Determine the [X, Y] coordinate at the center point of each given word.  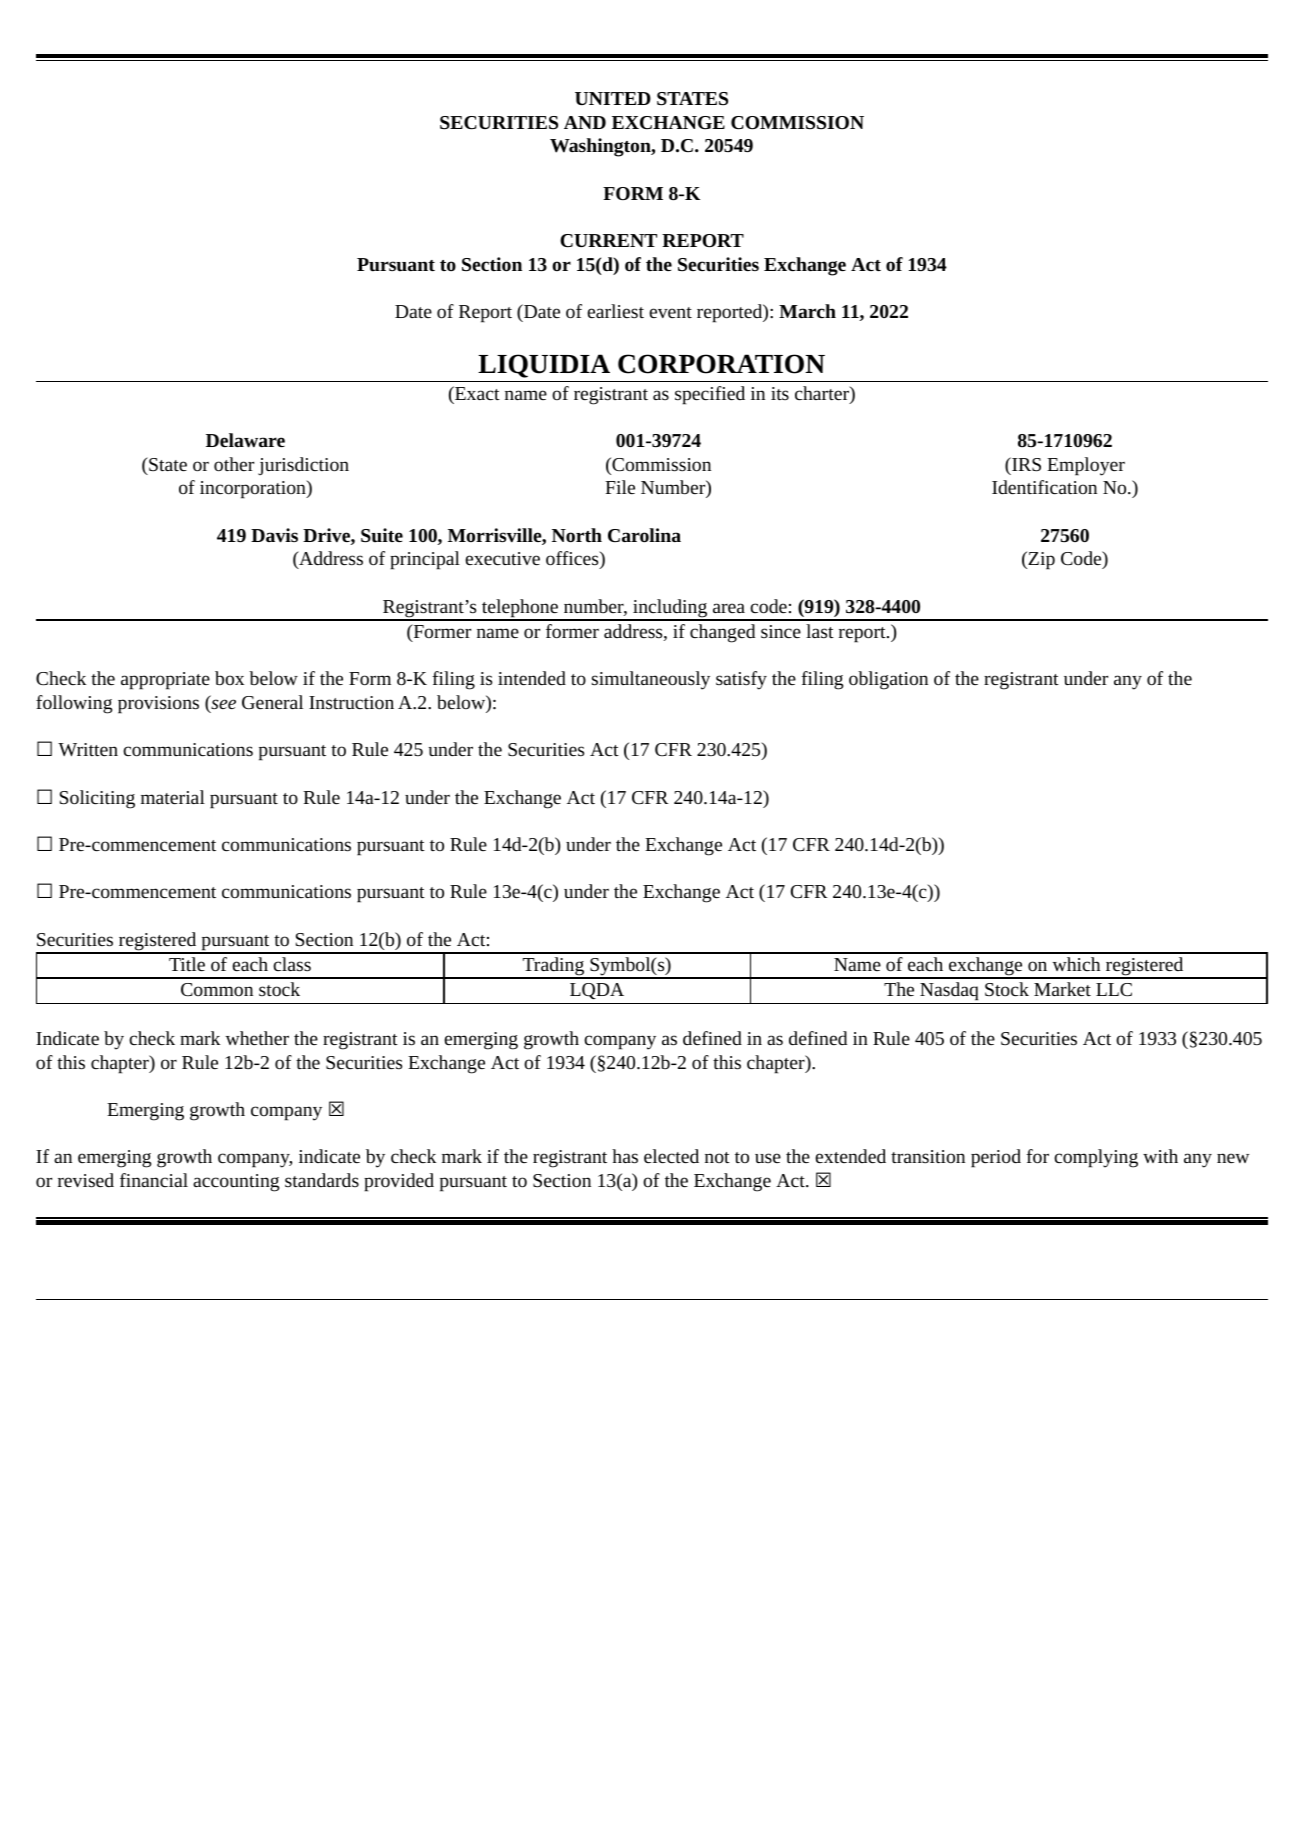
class [292, 964]
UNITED [613, 98]
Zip [1040, 560]
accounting [236, 1183]
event [670, 312]
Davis [274, 535]
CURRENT [608, 240]
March [807, 311]
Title [187, 964]
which [1076, 964]
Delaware [245, 440]
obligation [888, 680]
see [222, 705]
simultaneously [651, 680]
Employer [1086, 466]
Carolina [644, 535]
